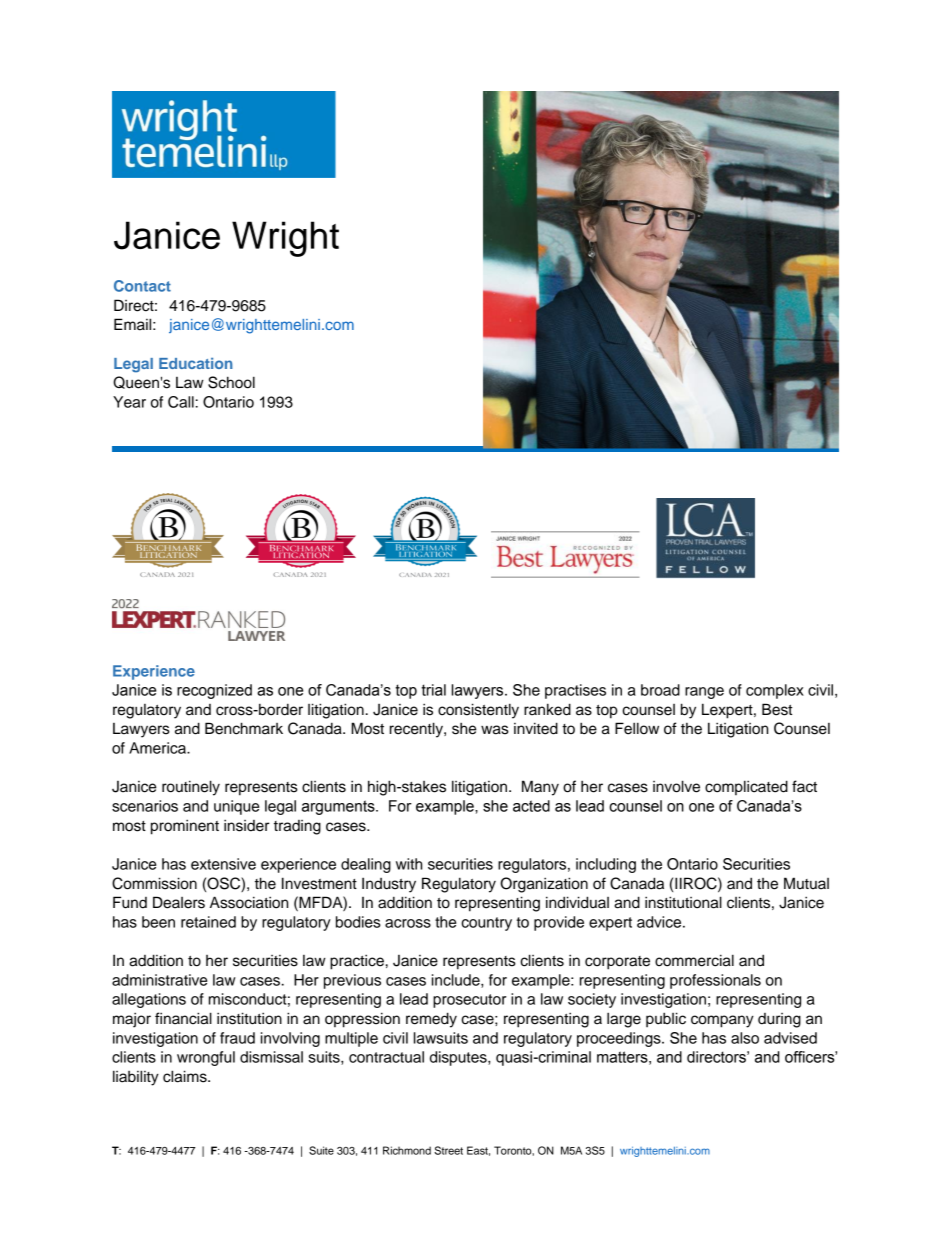 This screenshot has width=952, height=1233. I want to click on School, so click(231, 382).
